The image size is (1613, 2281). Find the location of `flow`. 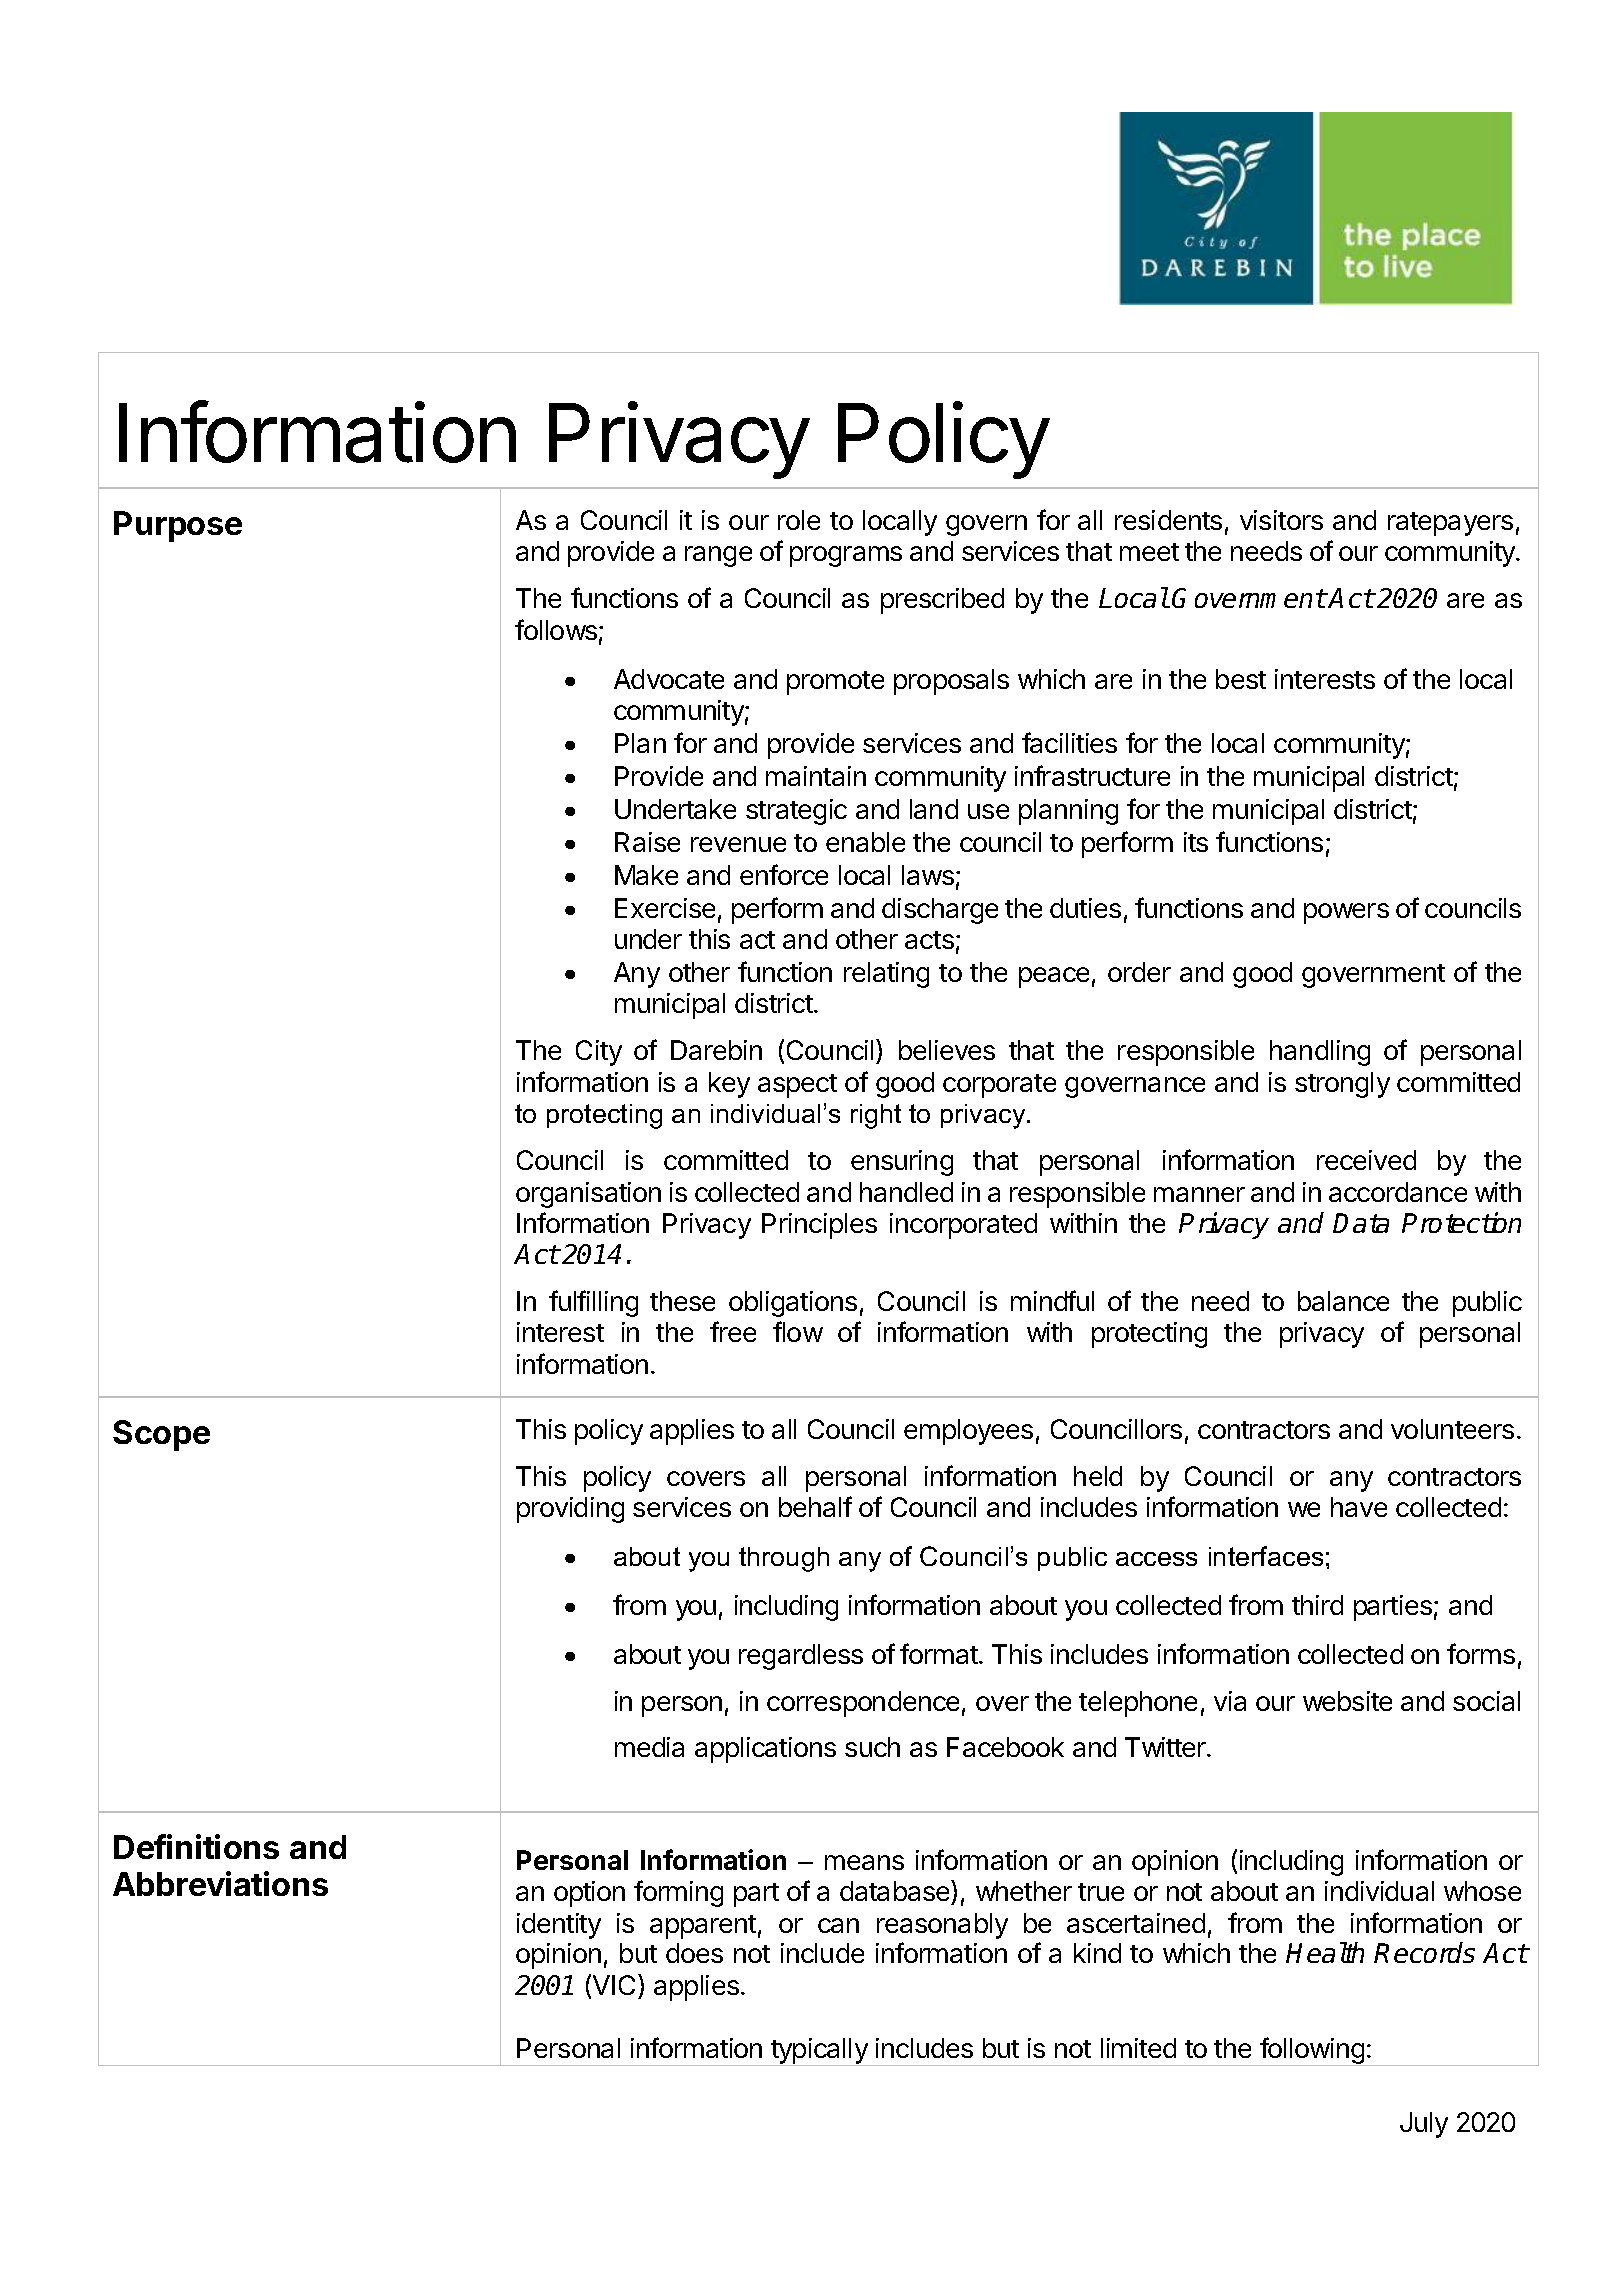

flow is located at coordinates (798, 1331).
